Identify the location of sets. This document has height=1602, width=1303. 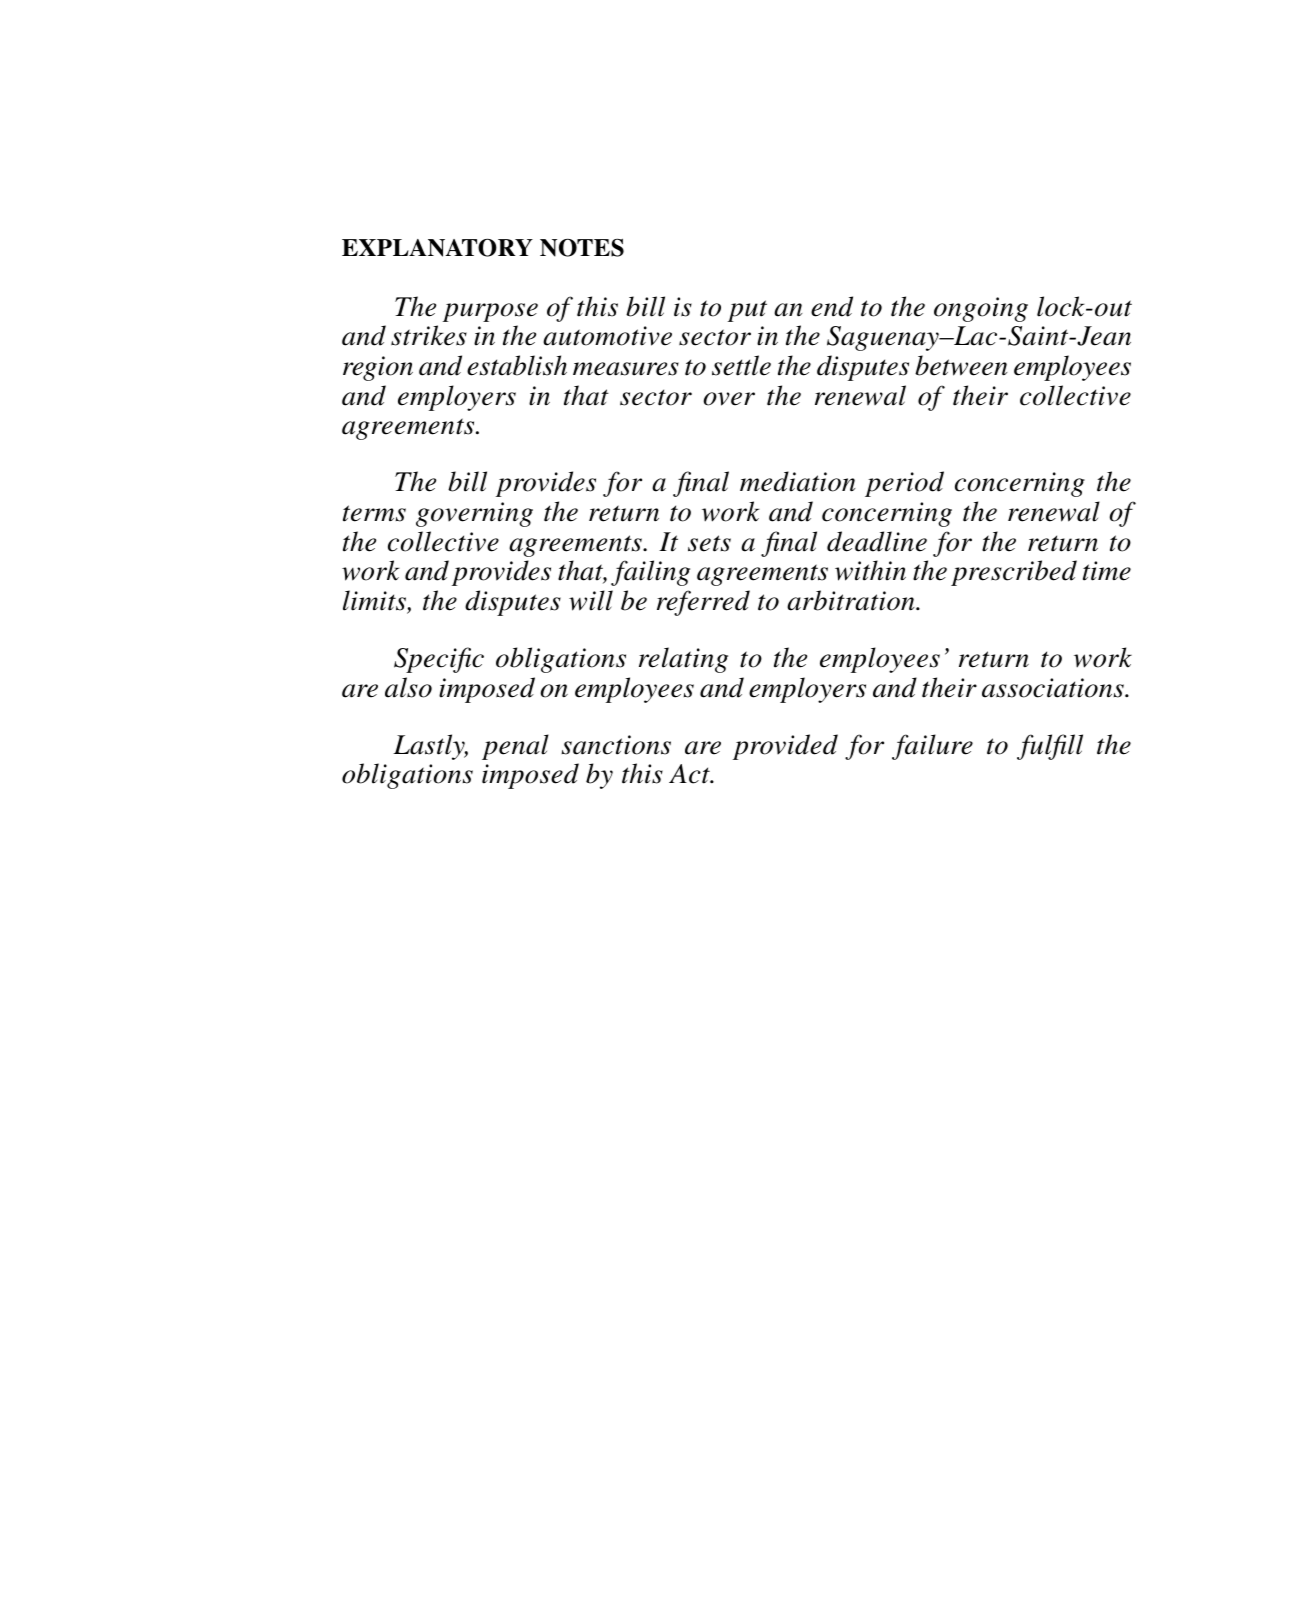
(709, 543).
